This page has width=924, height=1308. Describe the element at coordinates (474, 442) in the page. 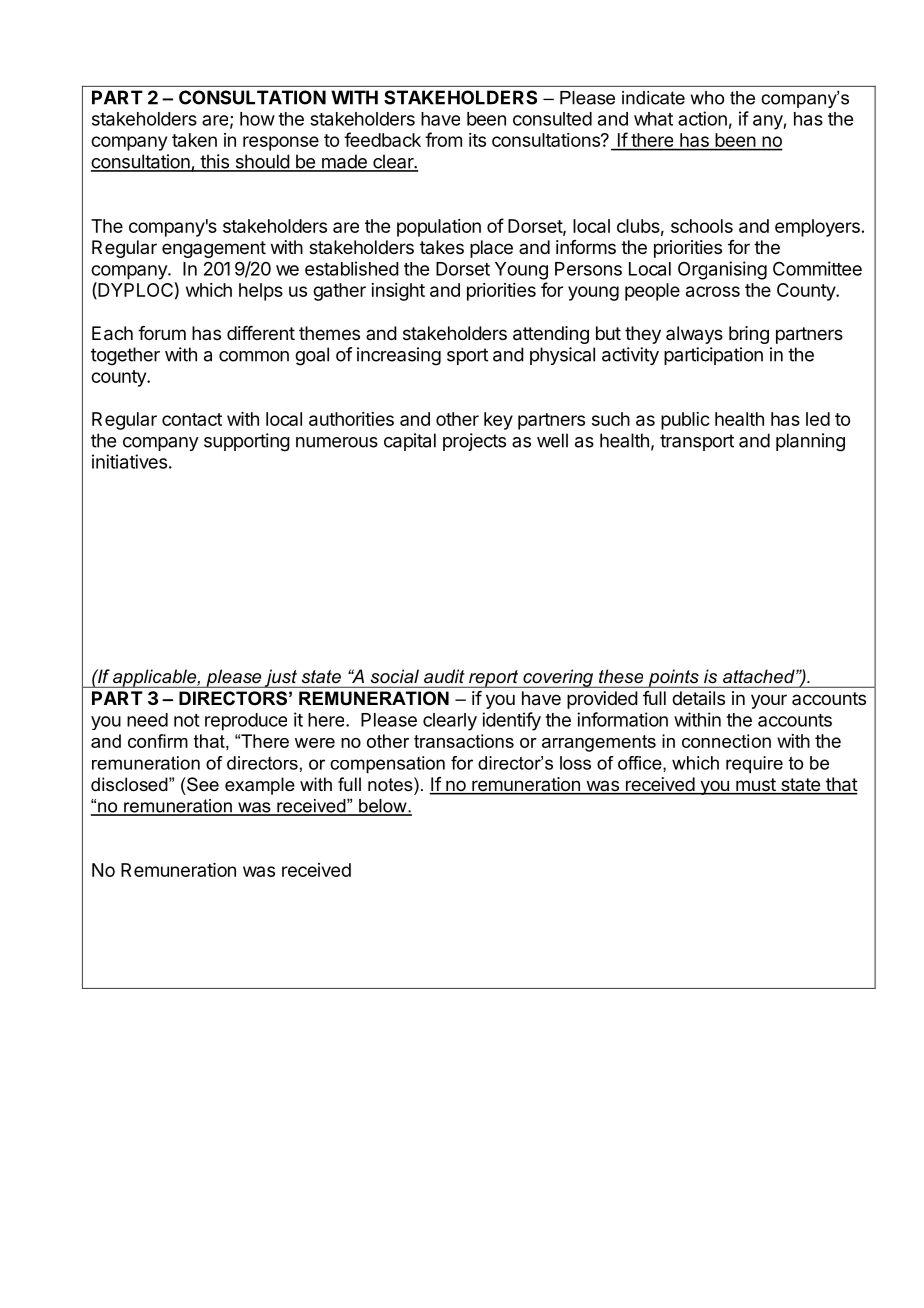

I see `projects` at that location.
